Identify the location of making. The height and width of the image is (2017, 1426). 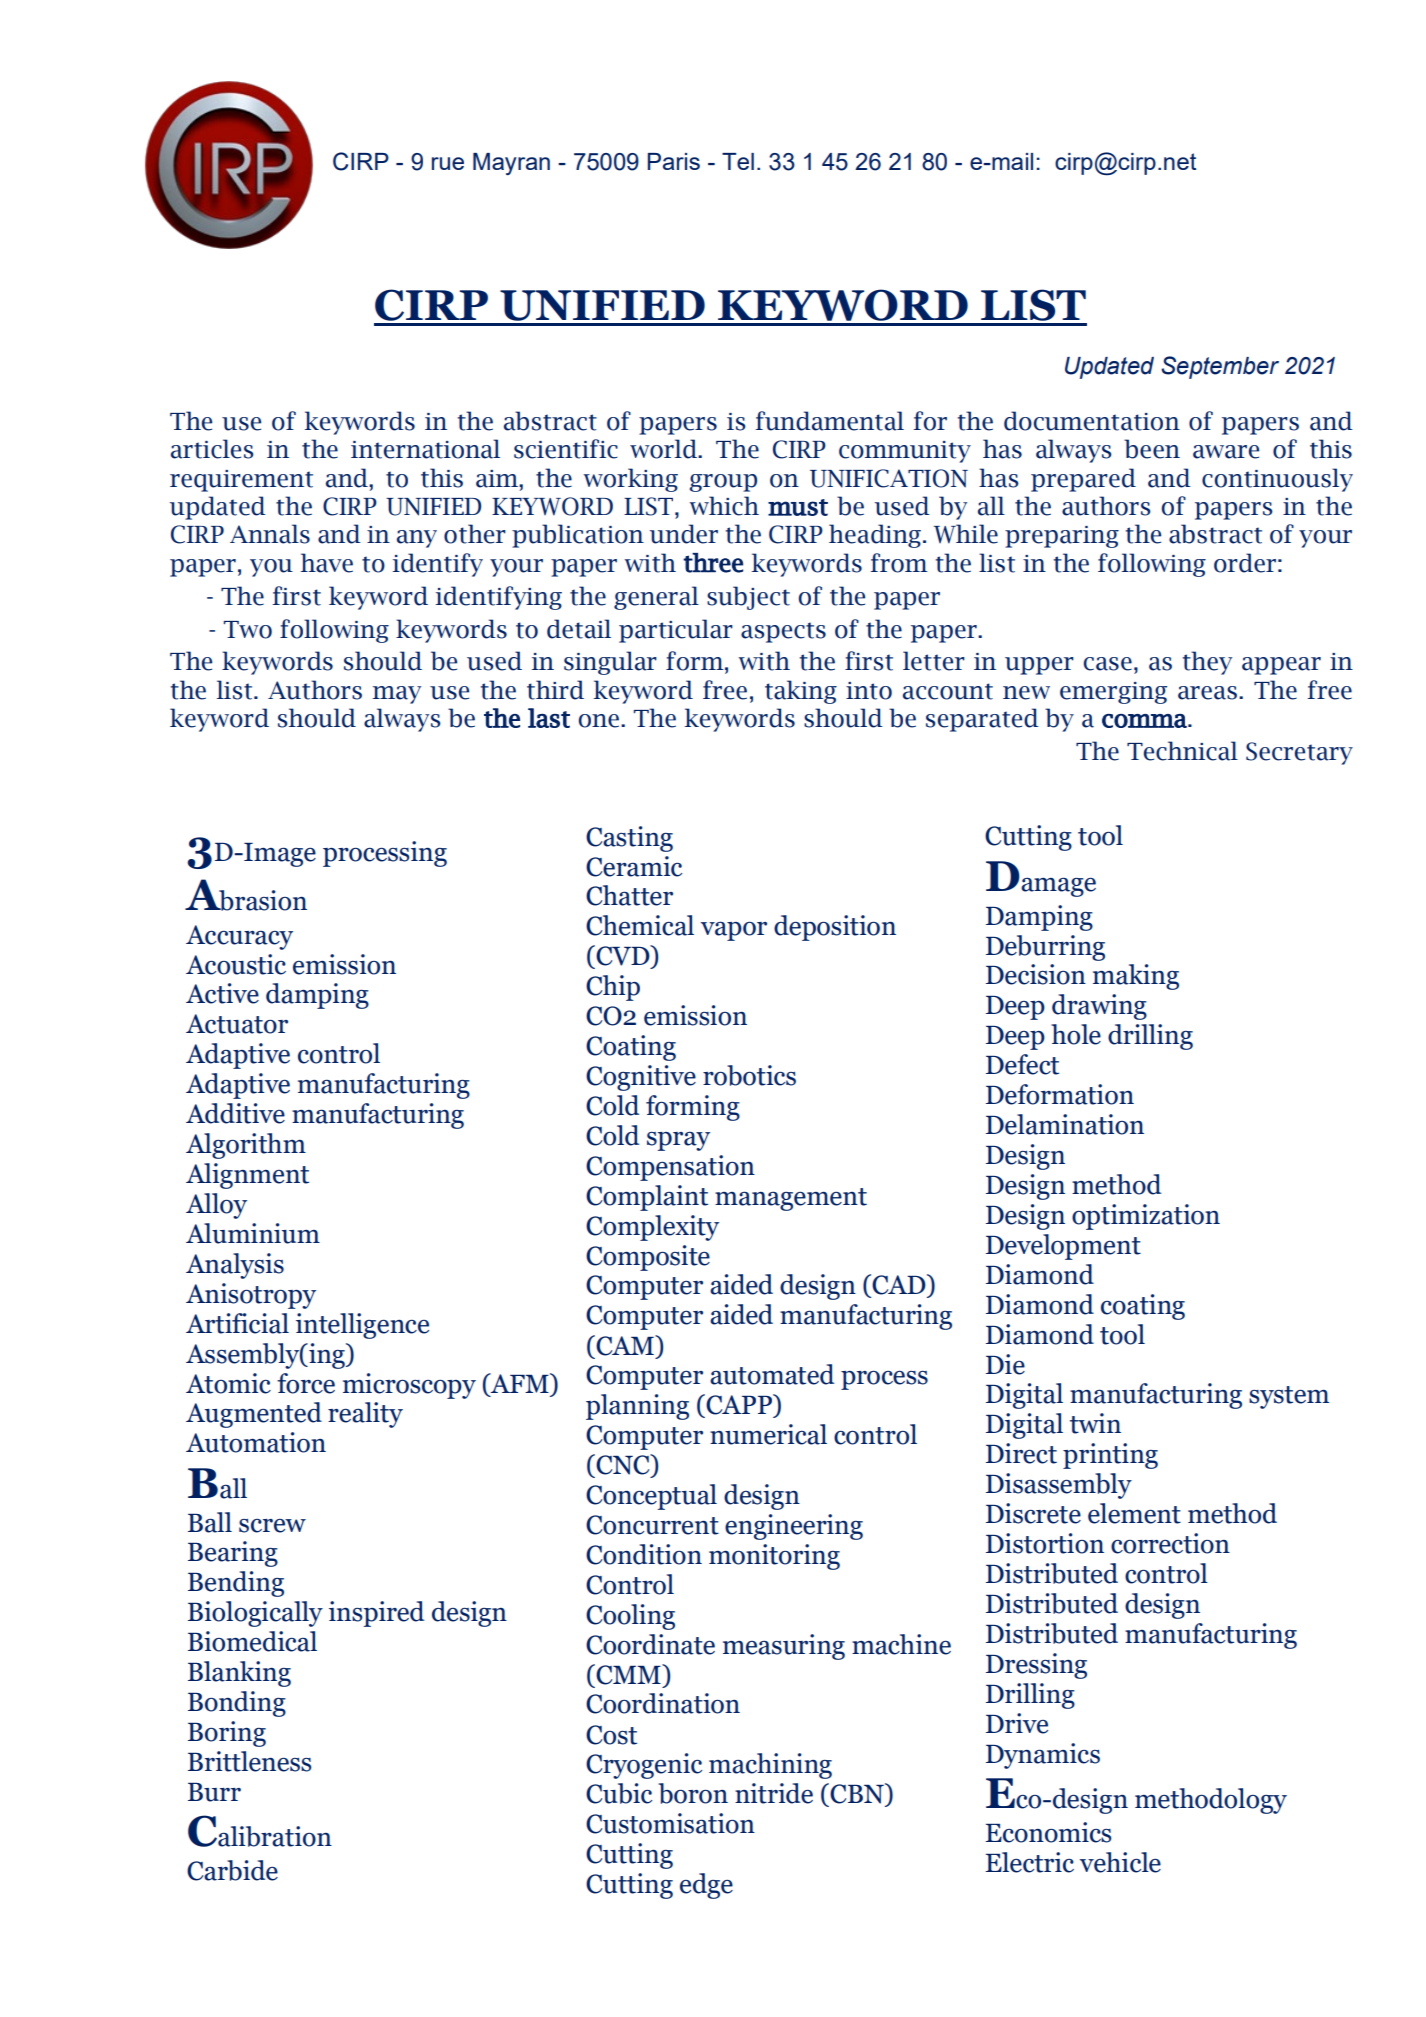
(1136, 977).
